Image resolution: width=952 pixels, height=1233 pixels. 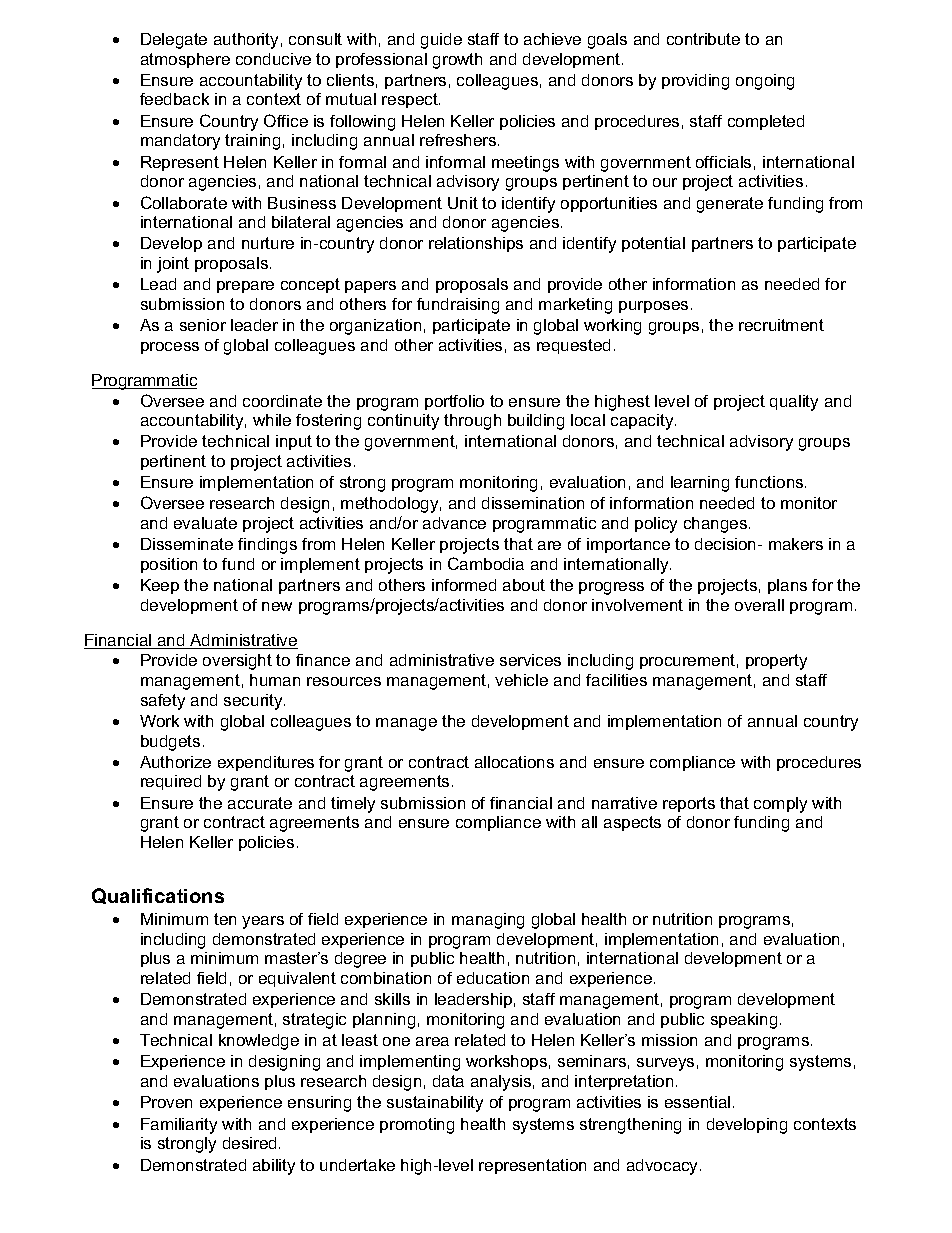 I want to click on expenditures, so click(x=266, y=763).
